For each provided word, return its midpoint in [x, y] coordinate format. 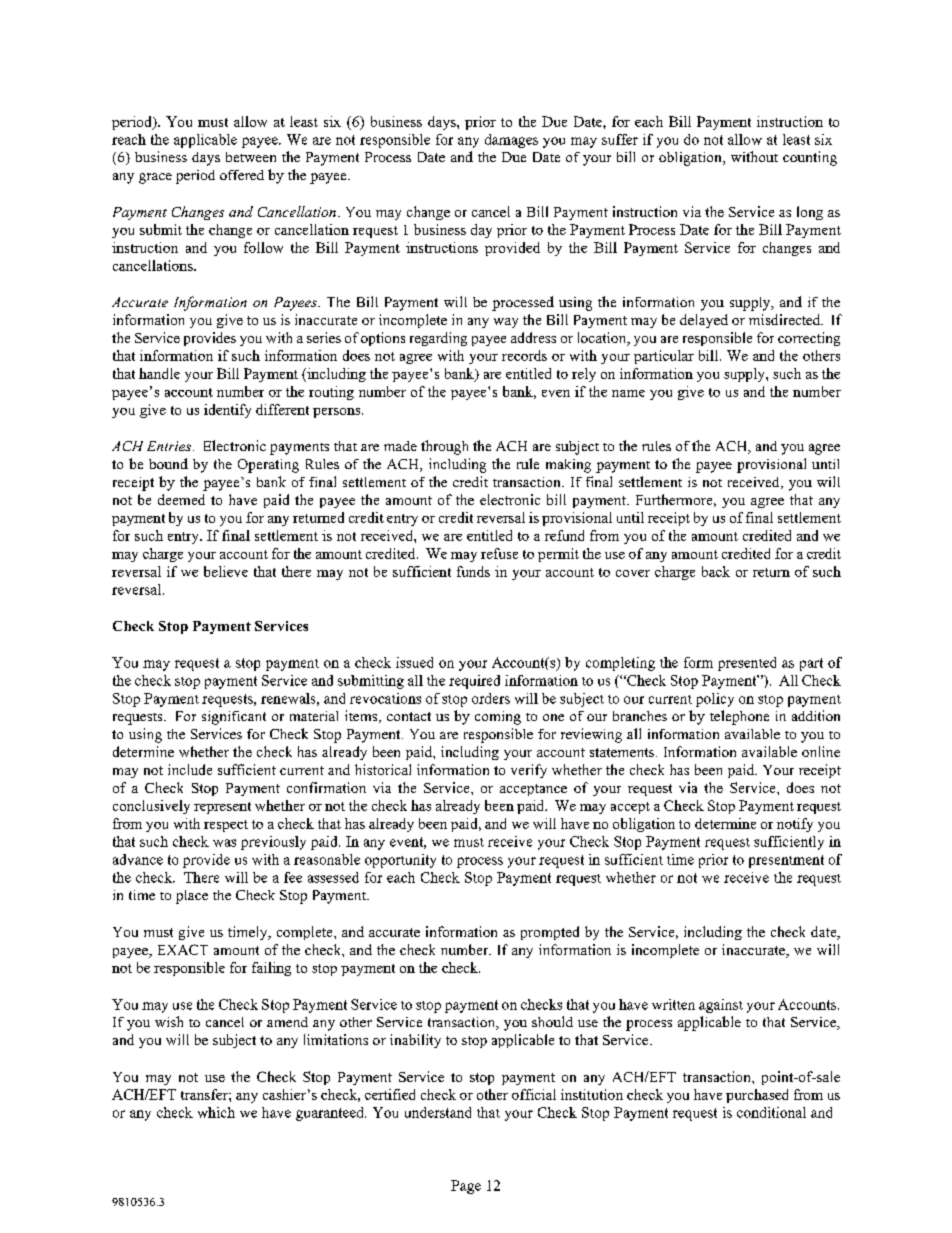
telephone [739, 717]
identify [227, 411]
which [216, 1112]
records [524, 355]
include [190, 769]
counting [810, 158]
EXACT [183, 949]
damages [511, 141]
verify [529, 771]
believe [226, 571]
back [716, 571]
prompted [550, 933]
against [721, 1006]
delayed [704, 321]
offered [242, 175]
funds [473, 571]
